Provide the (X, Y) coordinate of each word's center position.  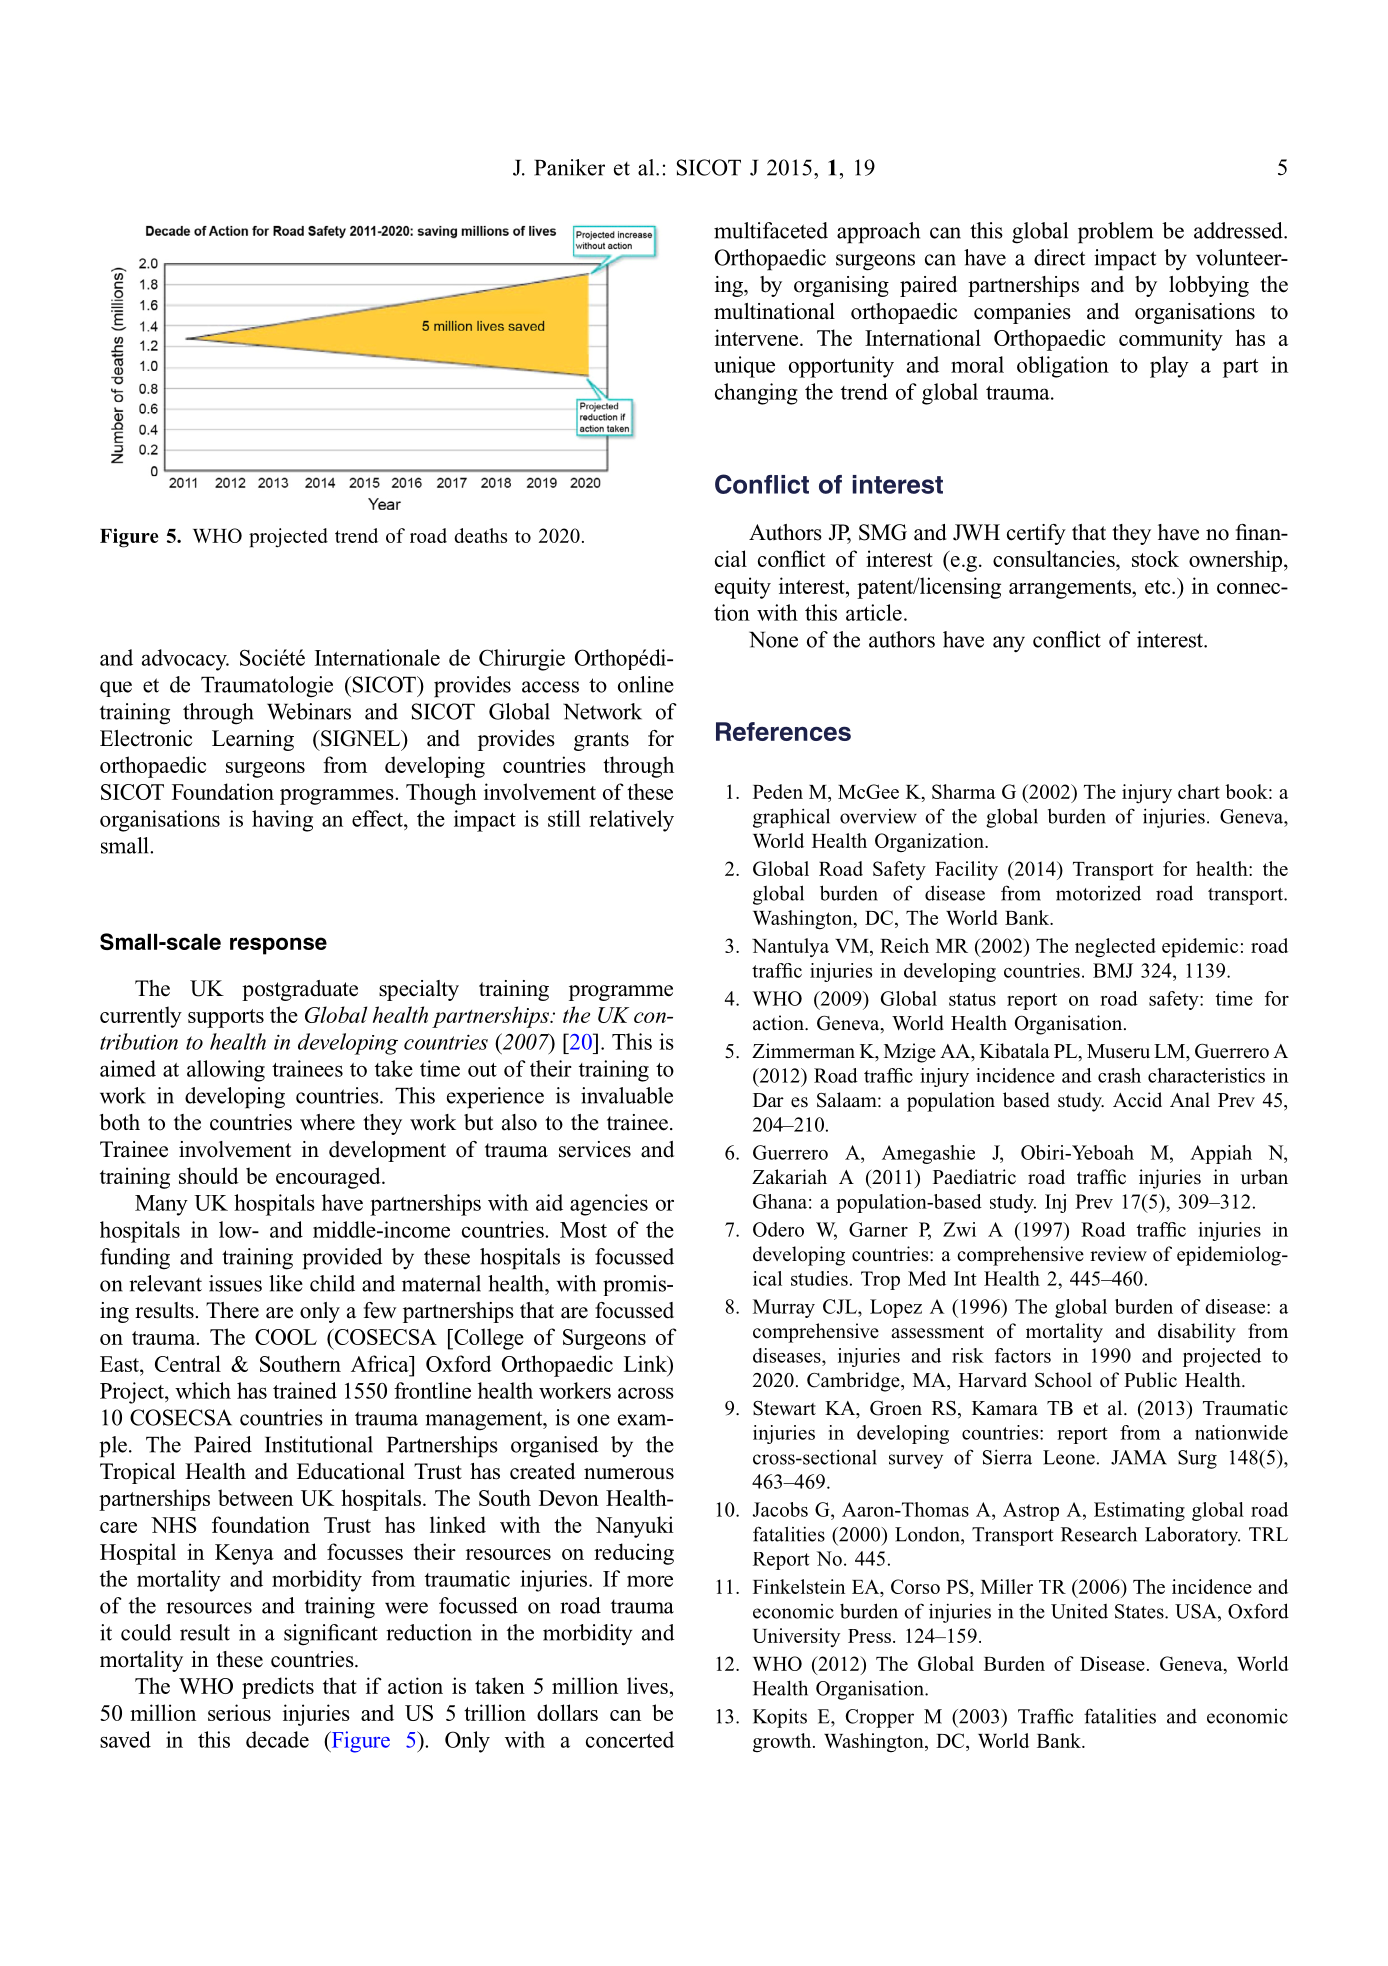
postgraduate (300, 990)
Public (1150, 1380)
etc (1159, 587)
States (1140, 1611)
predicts (278, 1688)
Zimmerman (803, 1051)
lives (647, 1685)
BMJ (1113, 970)
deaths (480, 535)
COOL (286, 1337)
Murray (784, 1308)
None (773, 639)
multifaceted (771, 230)
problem (1115, 233)
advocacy (185, 660)
